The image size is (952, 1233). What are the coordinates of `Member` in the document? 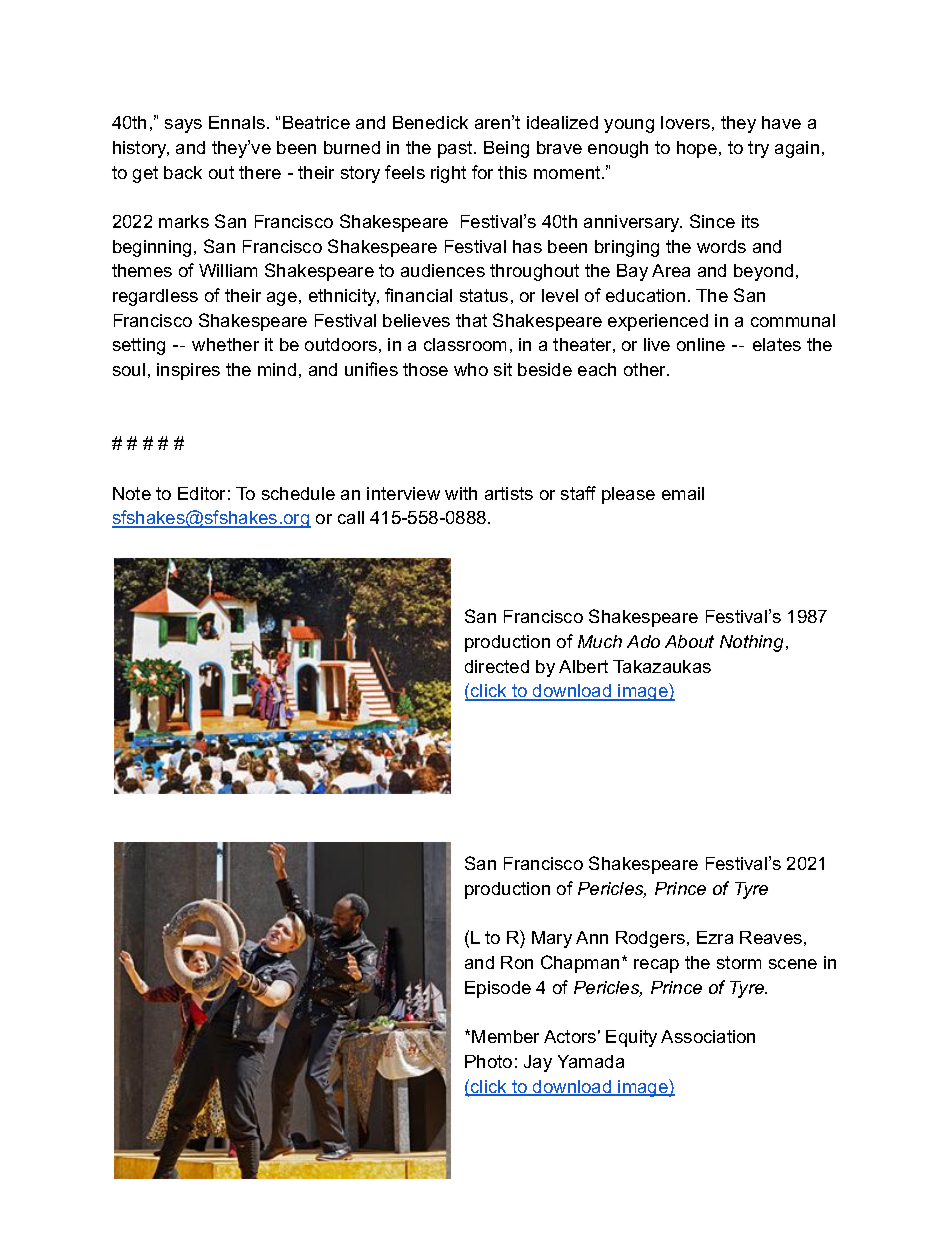 It's located at (505, 1036).
